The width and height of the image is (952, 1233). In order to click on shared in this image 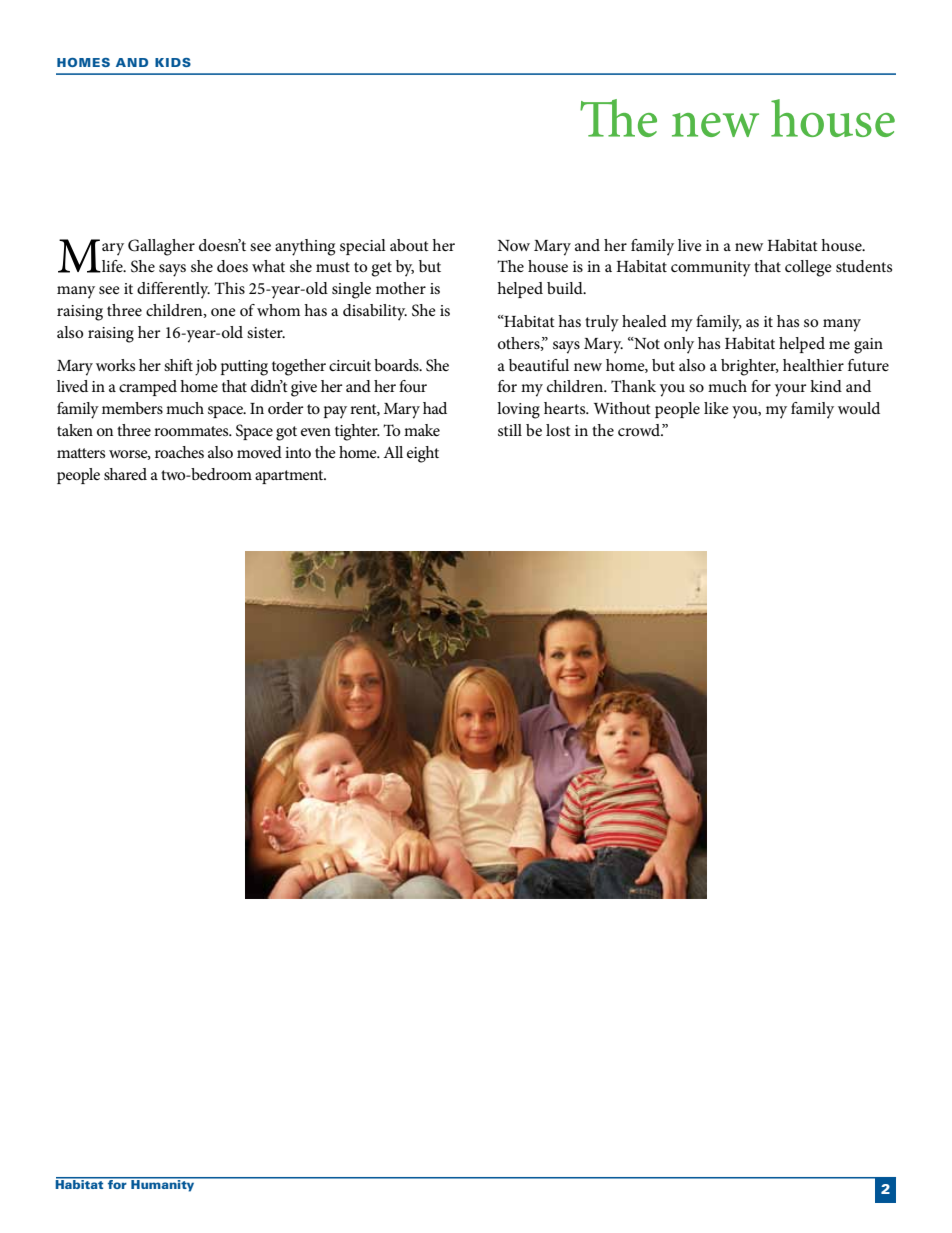, I will do `click(125, 474)`.
